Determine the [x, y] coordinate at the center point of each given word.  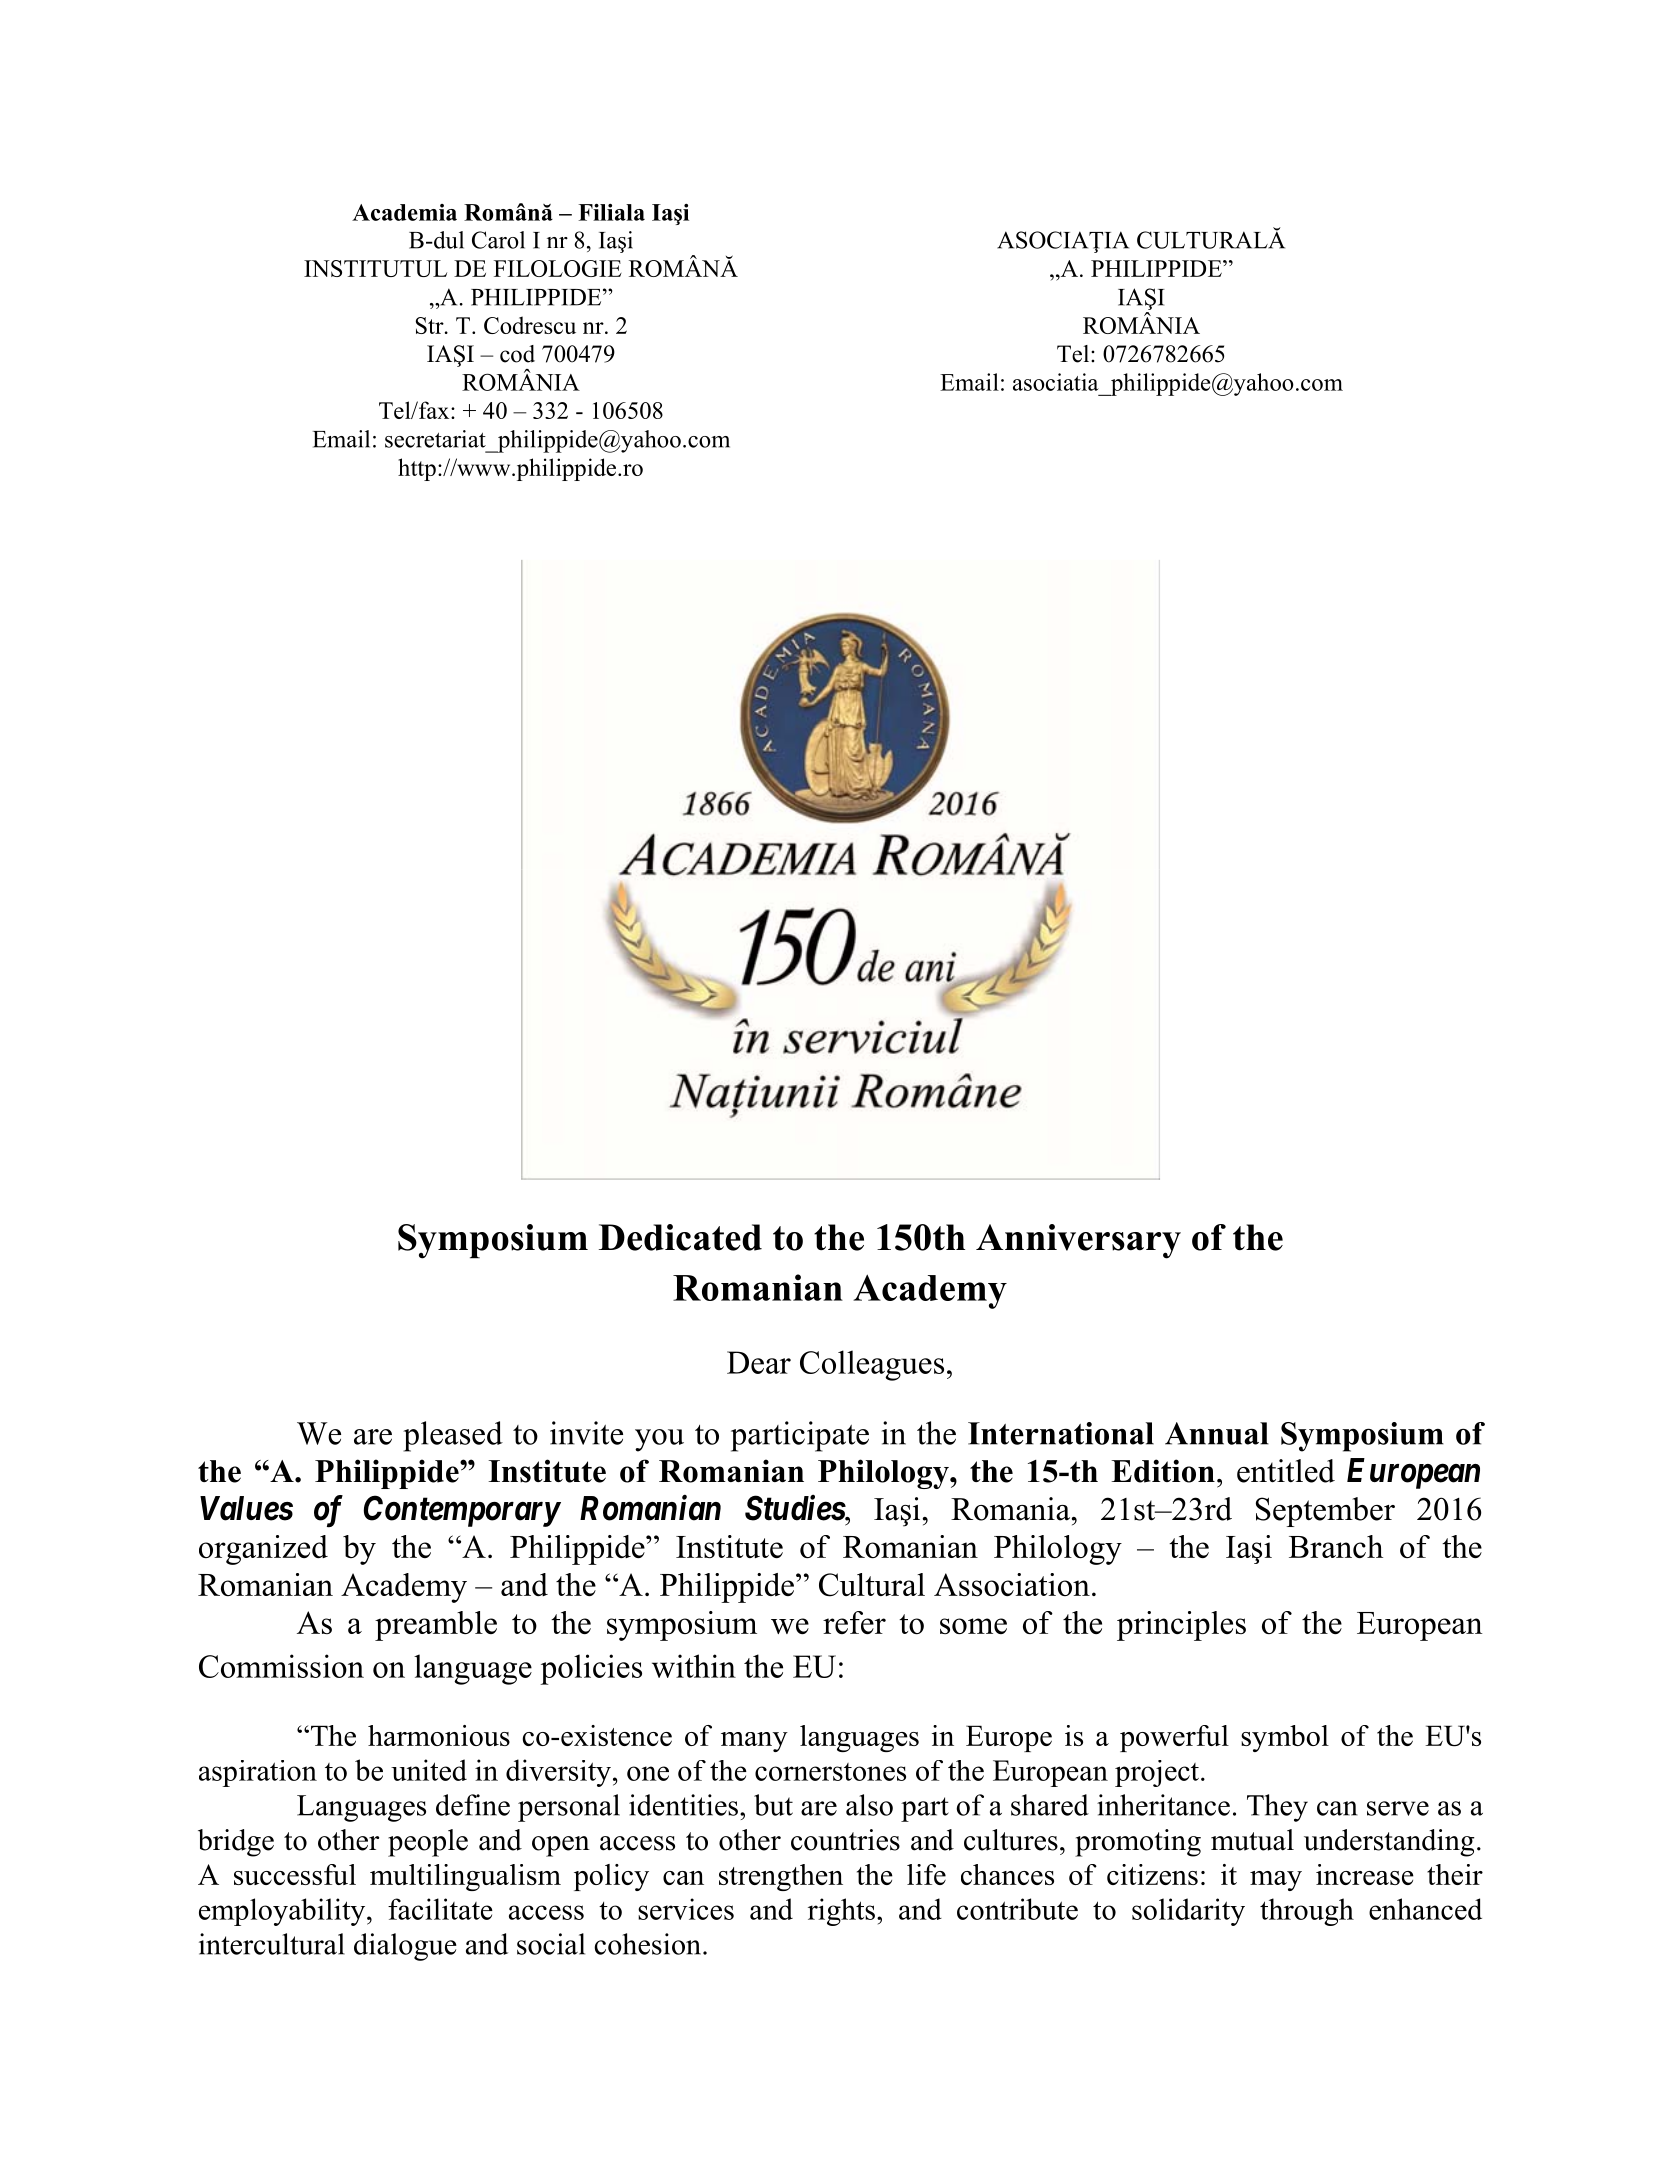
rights [841, 1912]
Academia [404, 212]
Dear [759, 1362]
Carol [498, 240]
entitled [1286, 1471]
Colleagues [872, 1365]
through [1307, 1912]
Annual [1217, 1433]
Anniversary [1078, 1241]
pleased [453, 1436]
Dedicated [680, 1237]
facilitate [440, 1909]
